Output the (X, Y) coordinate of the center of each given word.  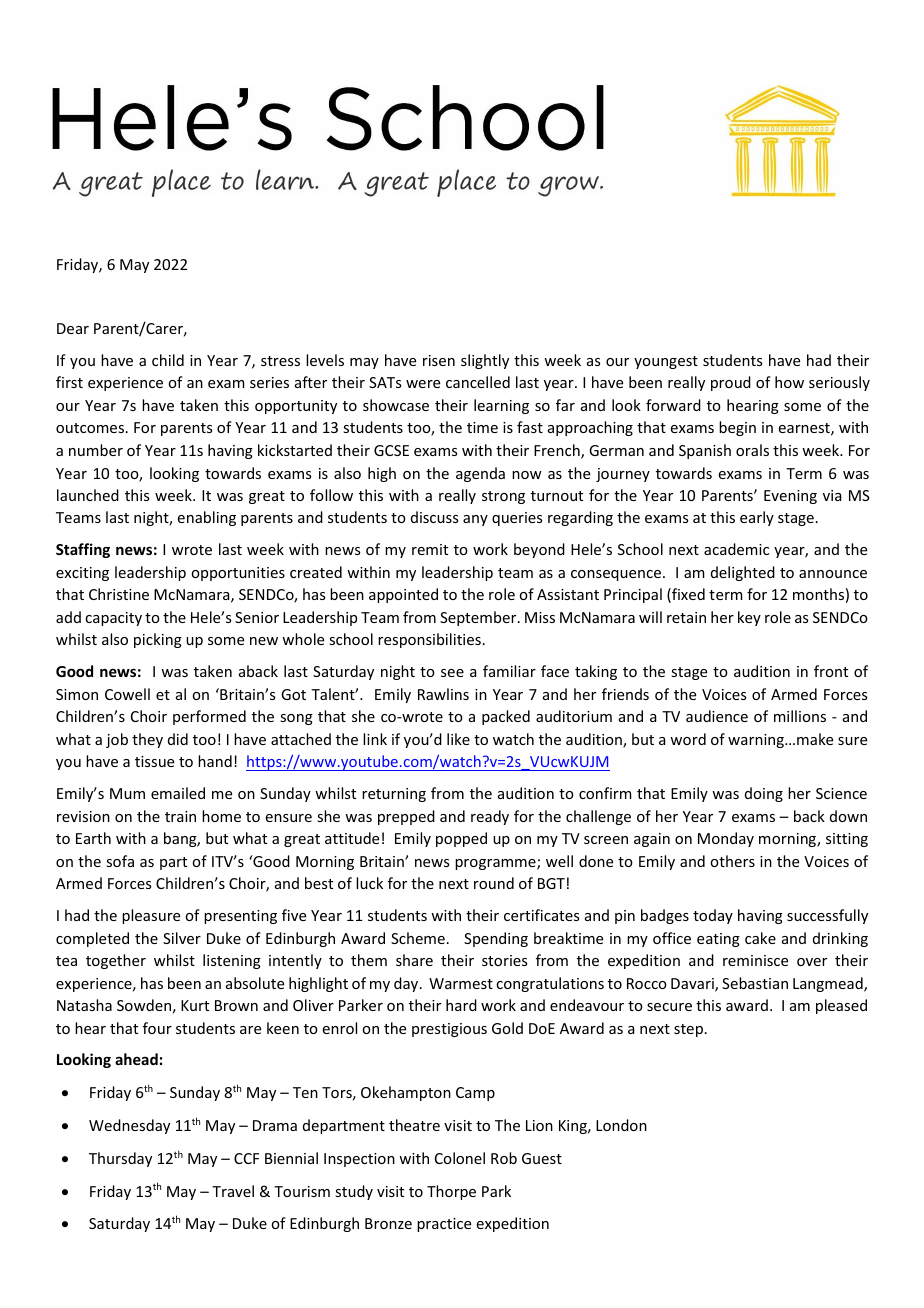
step (688, 1030)
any (475, 520)
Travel (233, 1191)
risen (439, 360)
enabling (207, 518)
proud (731, 383)
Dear (73, 328)
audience (717, 716)
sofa (120, 861)
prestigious (449, 1030)
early (757, 518)
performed (209, 717)
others (732, 861)
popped (461, 839)
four (157, 1028)
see (452, 673)
